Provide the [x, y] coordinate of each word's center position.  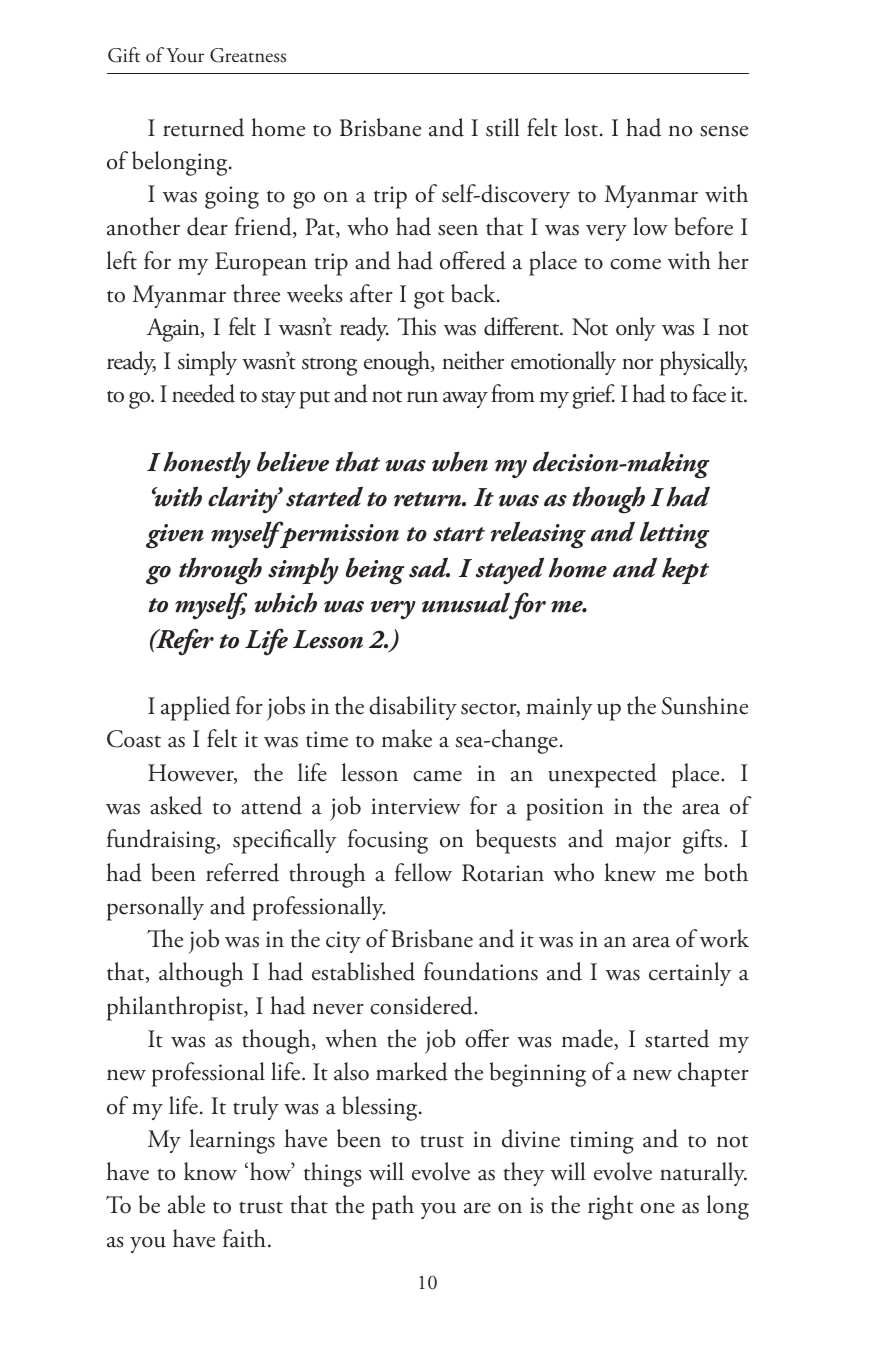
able [186, 1204]
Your [185, 55]
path [393, 1207]
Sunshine [705, 705]
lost [581, 127]
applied [195, 708]
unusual [466, 604]
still [502, 127]
